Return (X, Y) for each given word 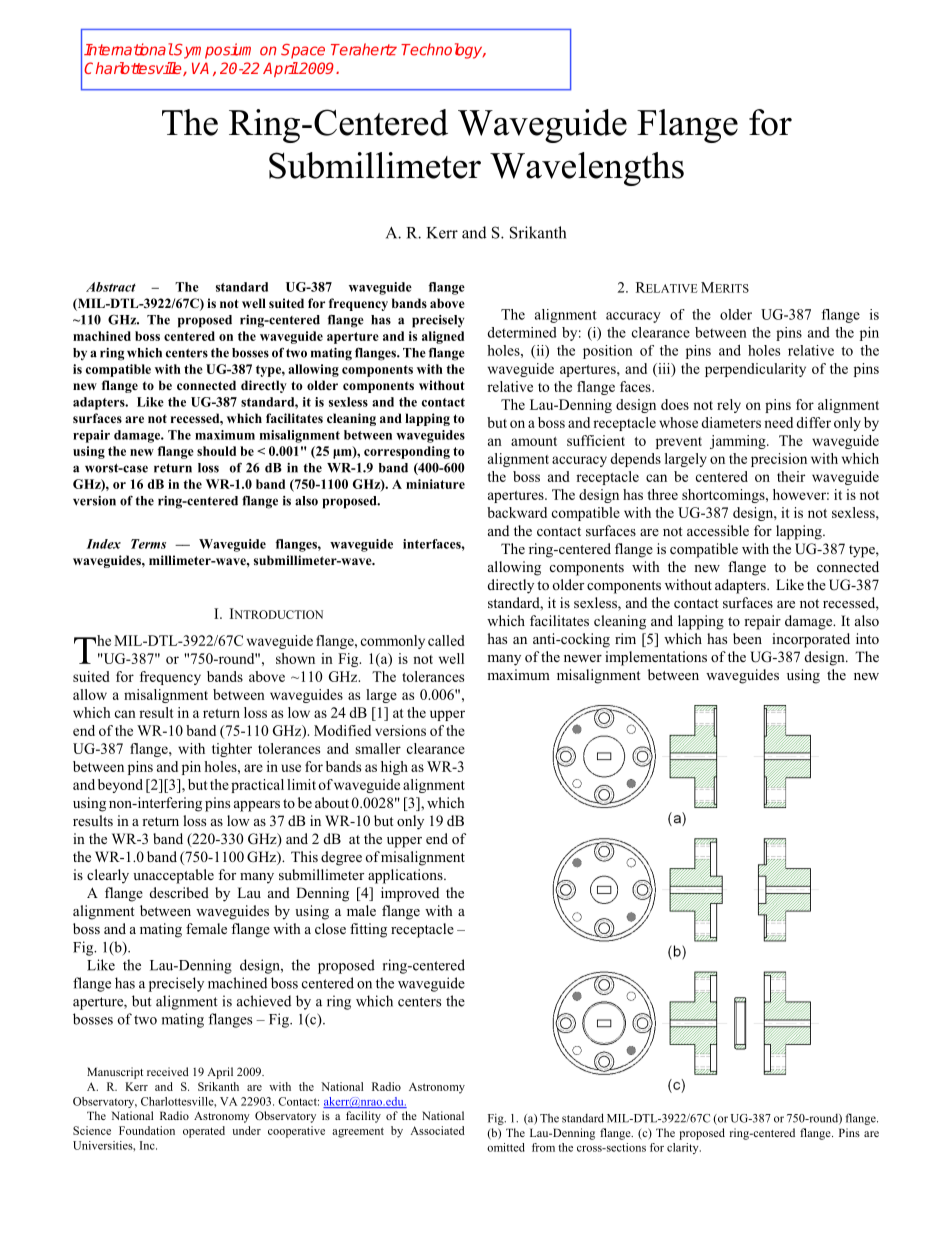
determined (522, 332)
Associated (437, 1130)
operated (204, 1132)
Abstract (111, 287)
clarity (684, 1148)
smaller (378, 748)
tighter (232, 750)
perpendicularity (755, 370)
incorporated (811, 640)
